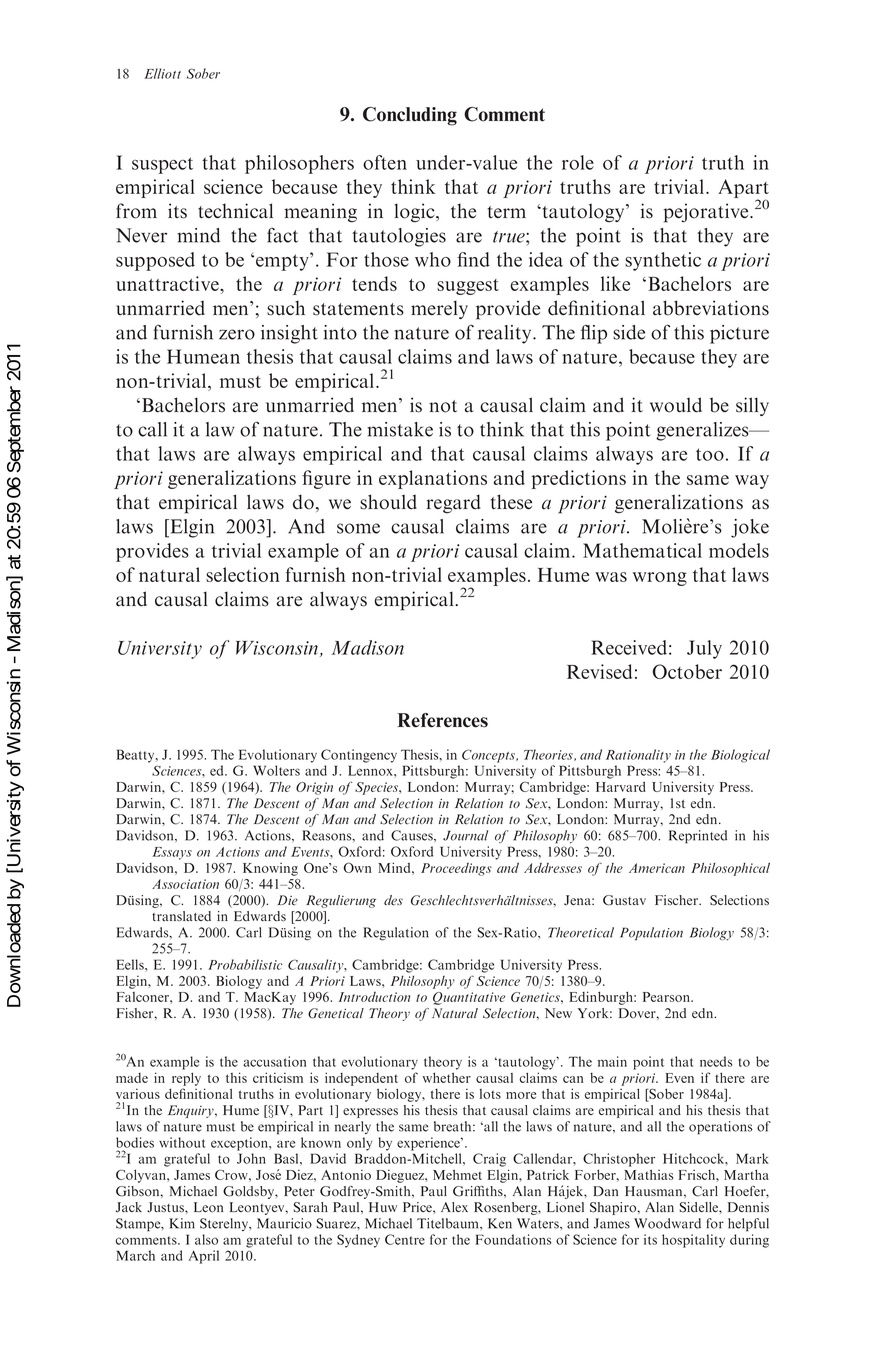  I want to click on Concluding, so click(410, 116).
